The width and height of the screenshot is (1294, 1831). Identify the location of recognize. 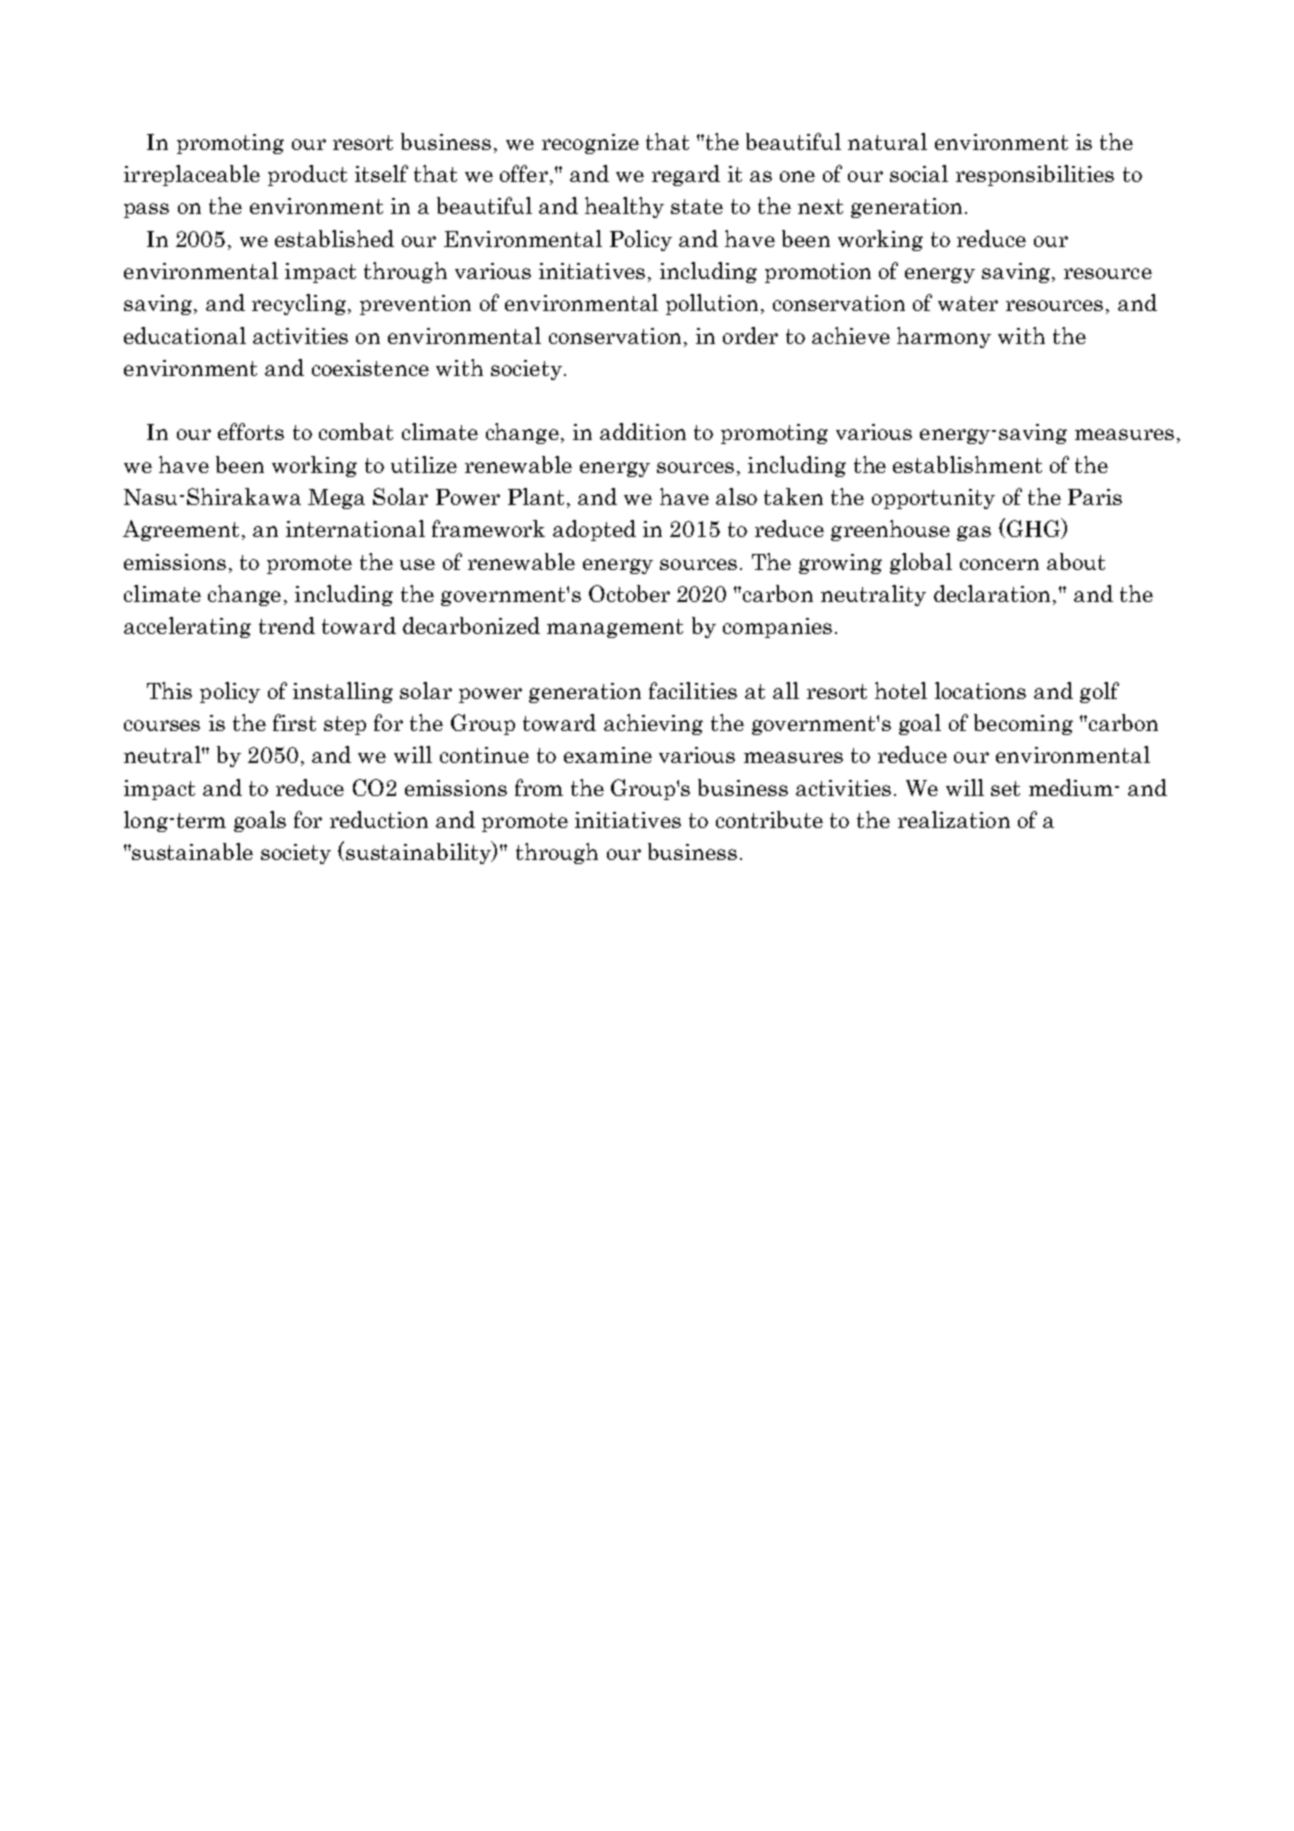
(590, 144).
